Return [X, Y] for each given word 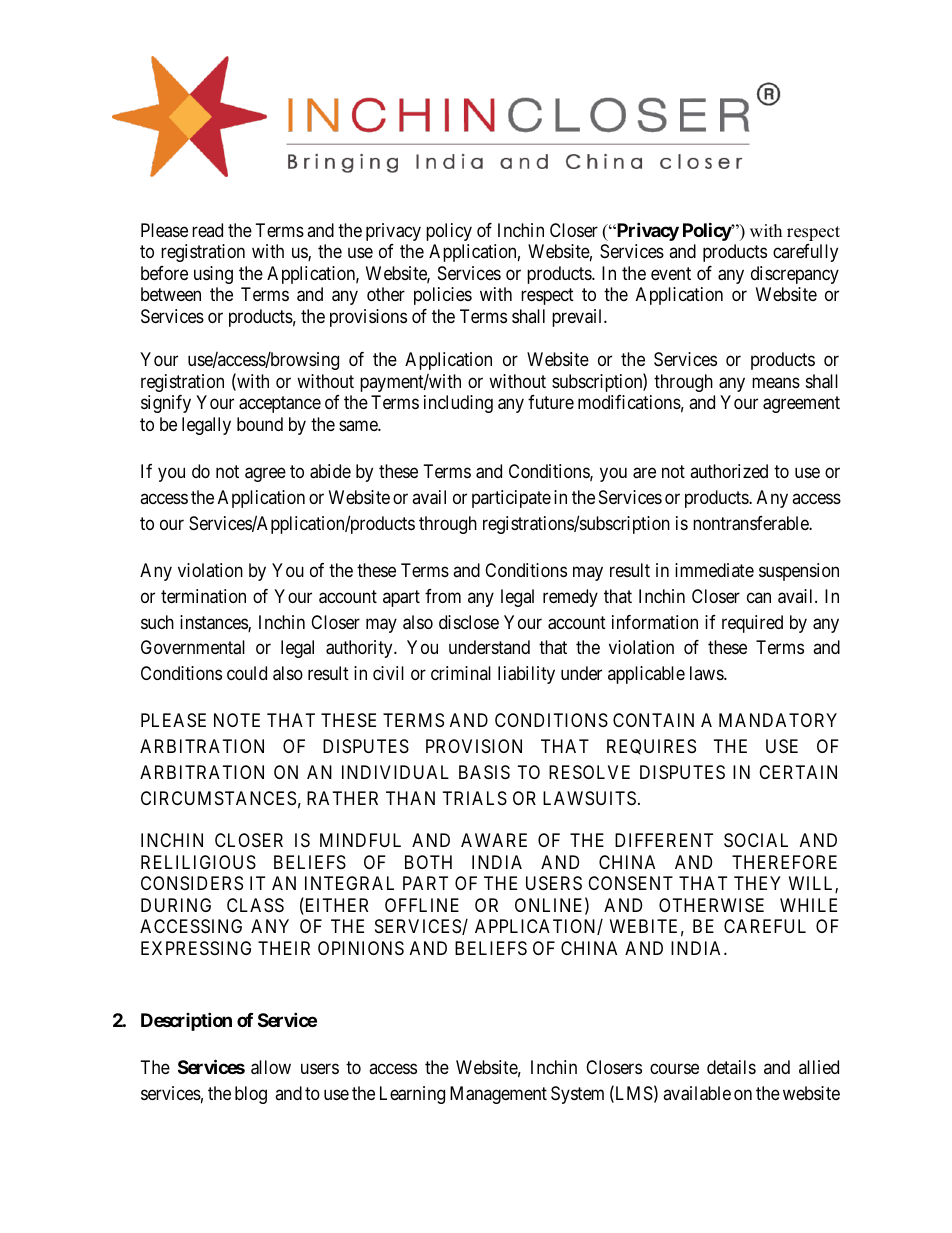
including [458, 404]
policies [443, 296]
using [213, 275]
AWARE [494, 840]
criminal [461, 673]
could [247, 673]
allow [271, 1067]
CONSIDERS [192, 883]
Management [498, 1095]
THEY [757, 883]
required [752, 624]
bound [260, 424]
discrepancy [795, 275]
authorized [729, 471]
